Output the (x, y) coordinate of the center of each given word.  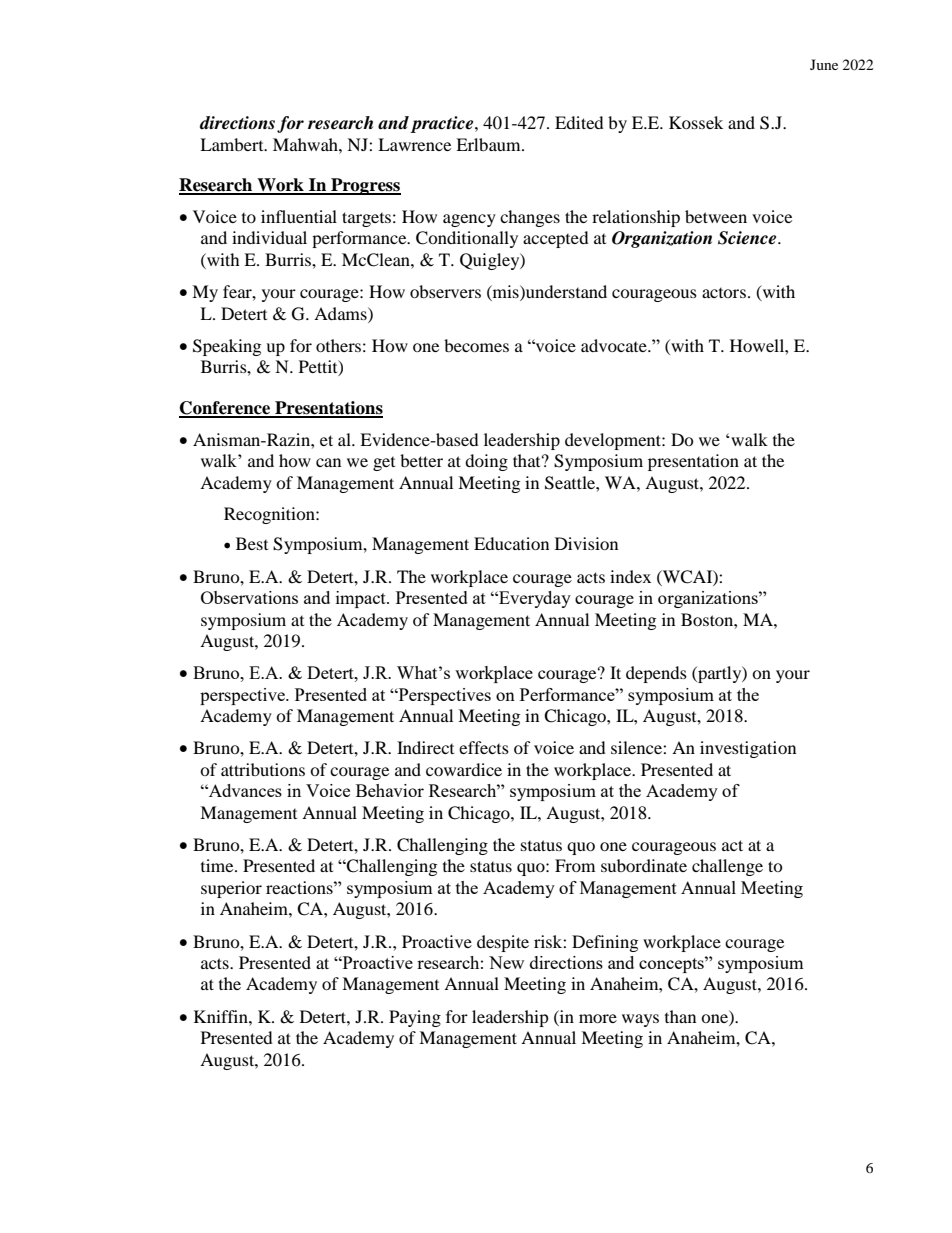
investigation (748, 749)
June (824, 64)
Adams (341, 313)
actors (724, 293)
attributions (263, 769)
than (680, 1016)
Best (252, 543)
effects (484, 747)
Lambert (233, 144)
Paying (415, 1018)
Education (511, 543)
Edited (579, 122)
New (506, 962)
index (630, 576)
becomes (476, 345)
